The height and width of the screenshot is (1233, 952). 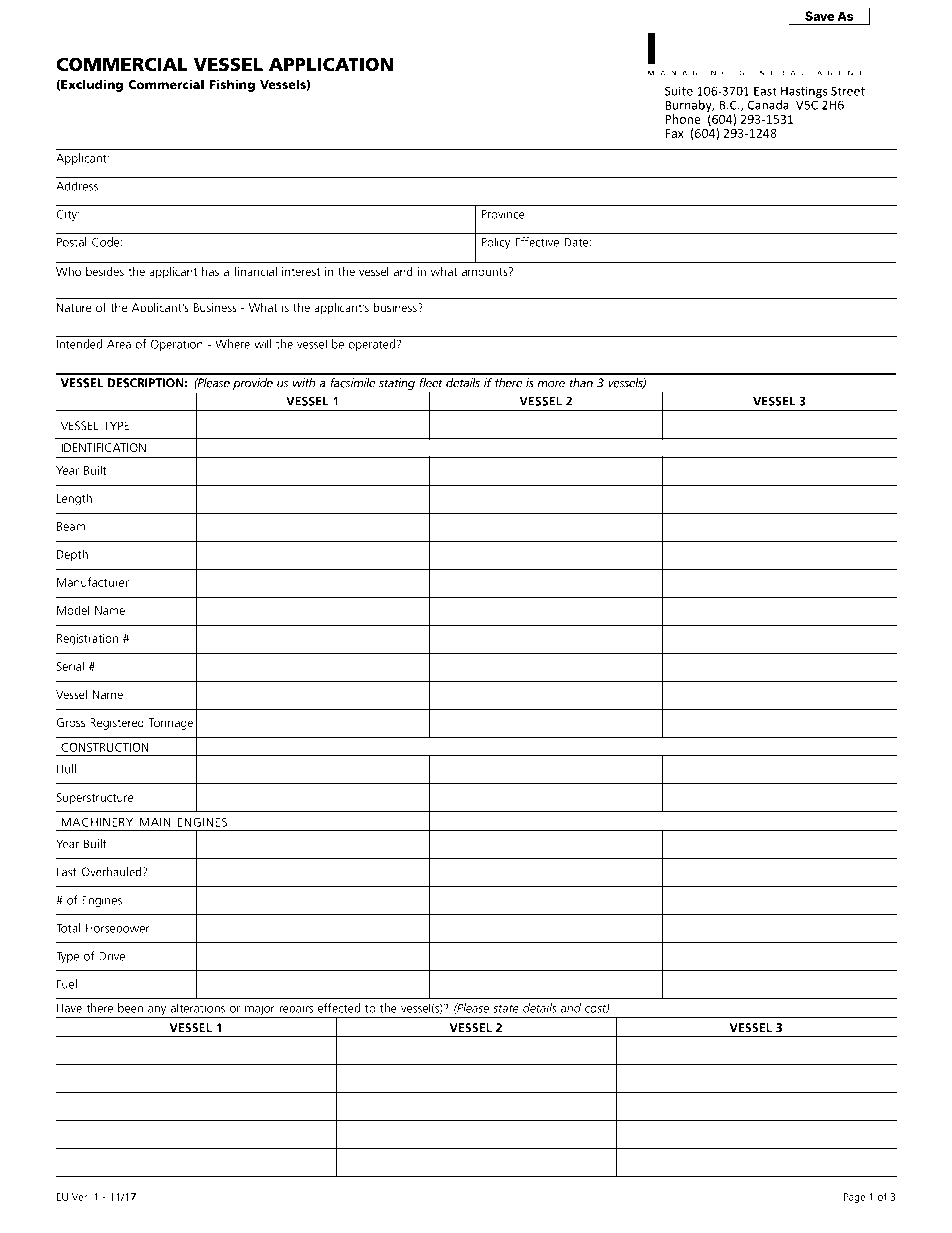 What do you see at coordinates (177, 345) in the screenshot?
I see `Operation` at bounding box center [177, 345].
